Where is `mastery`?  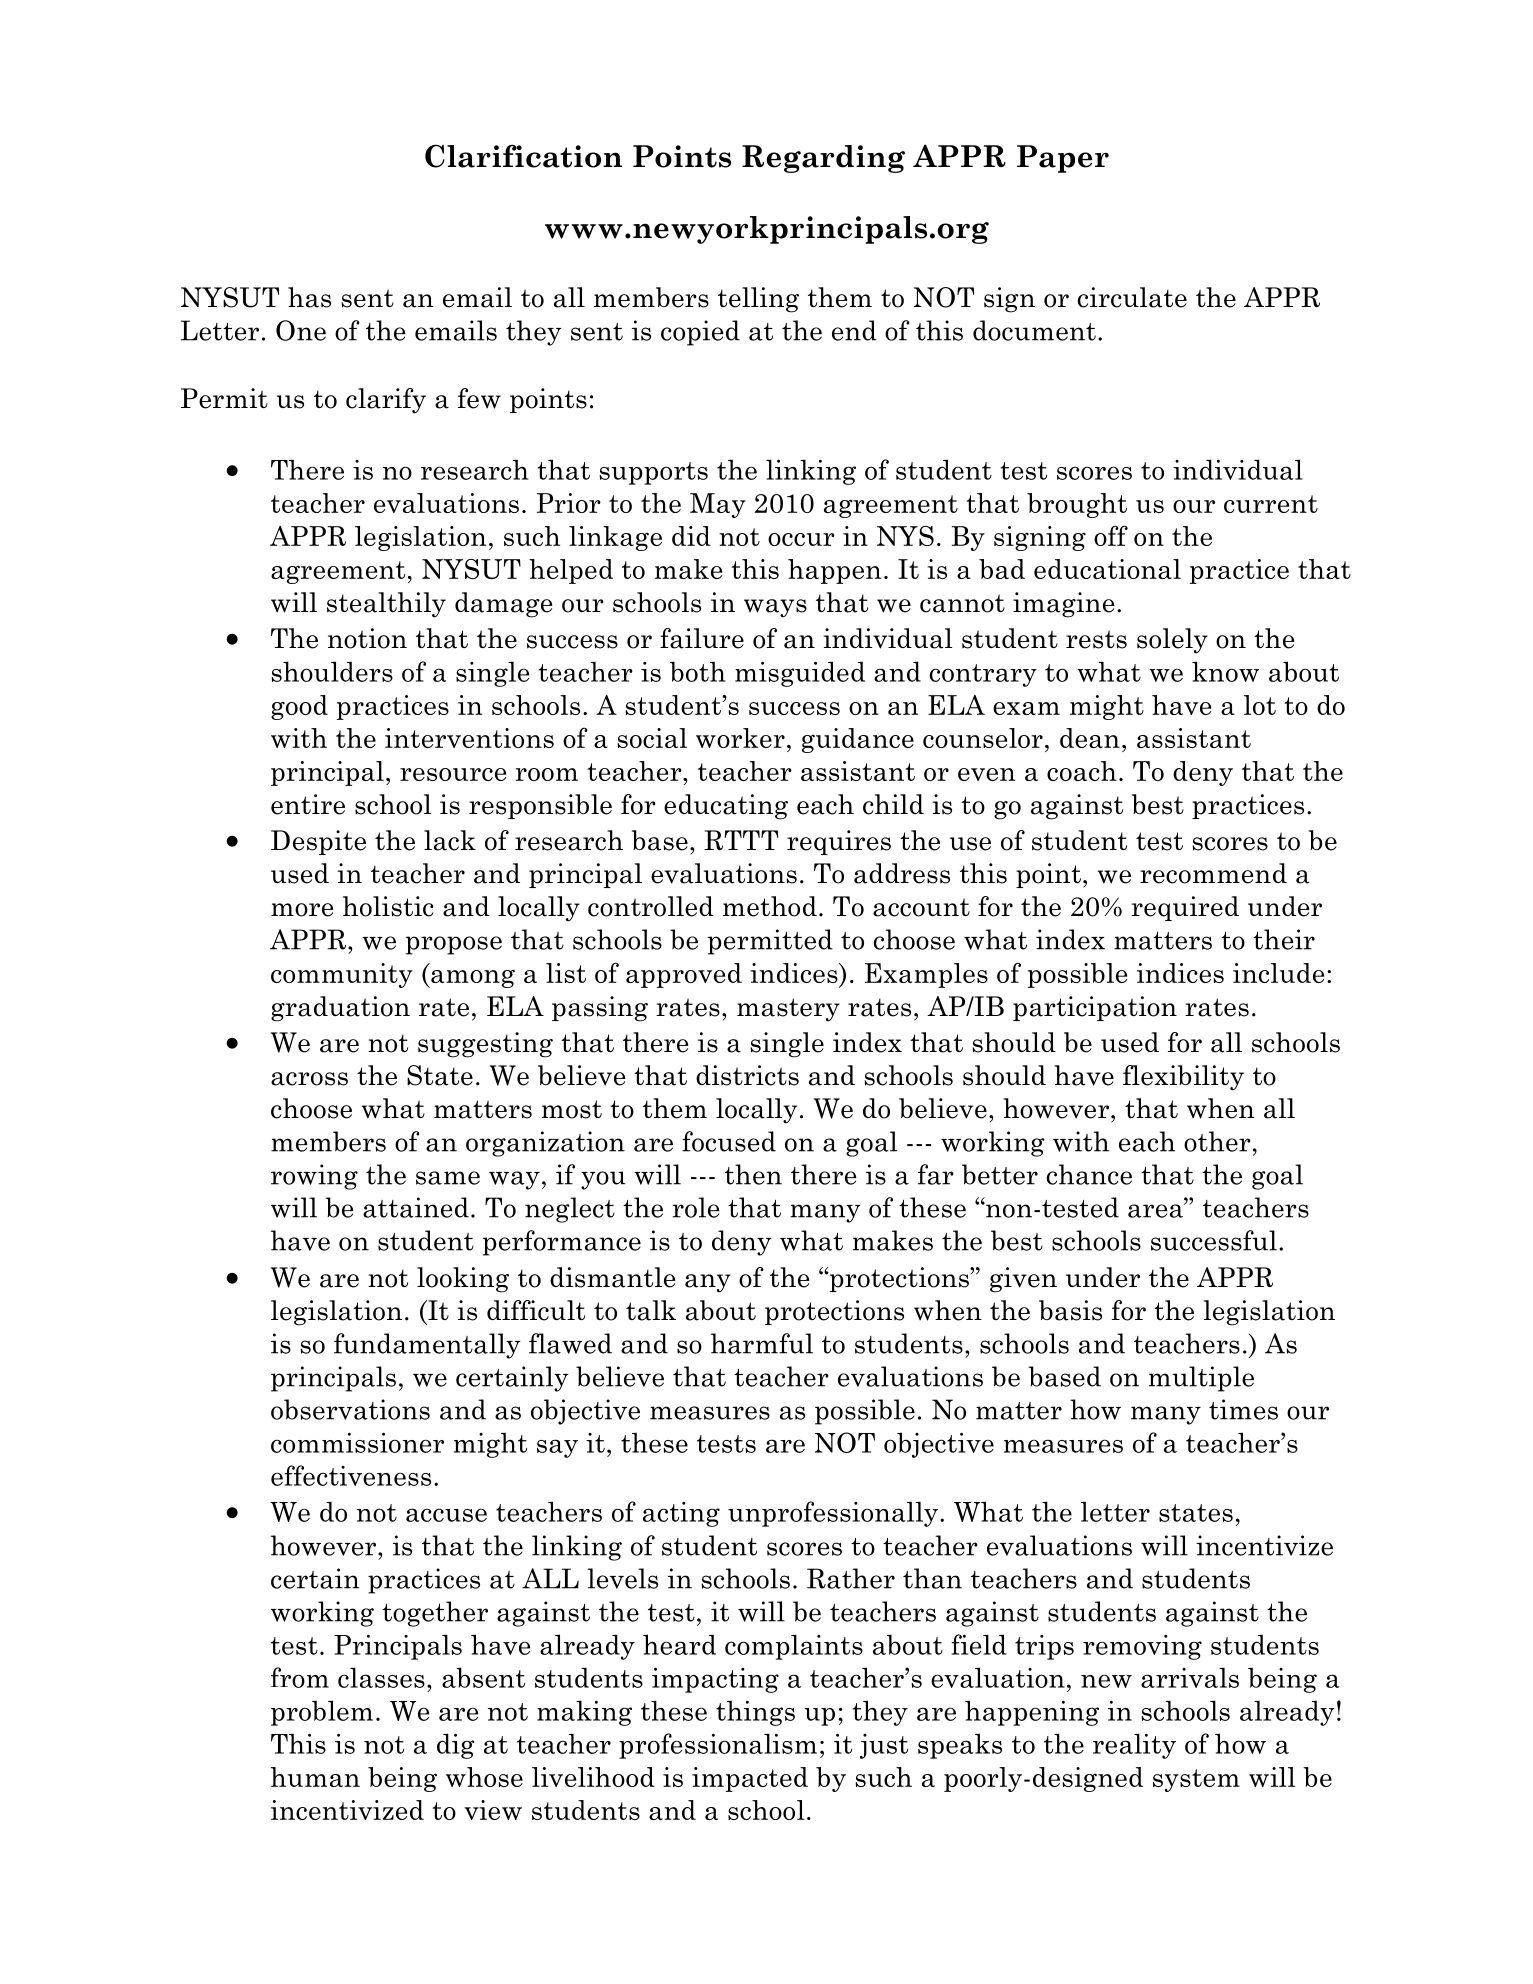
mastery is located at coordinates (788, 1010).
